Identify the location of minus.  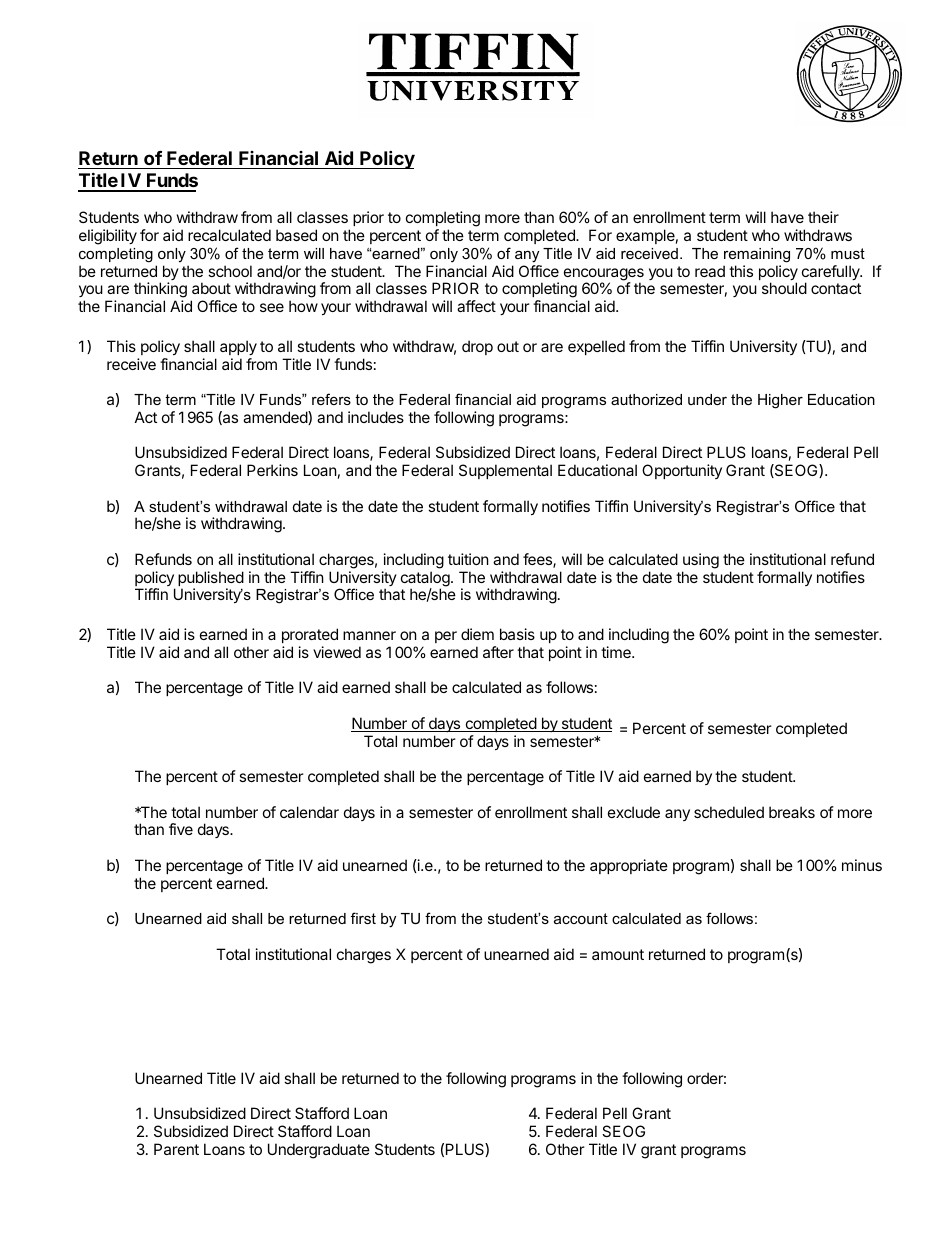
(862, 865).
